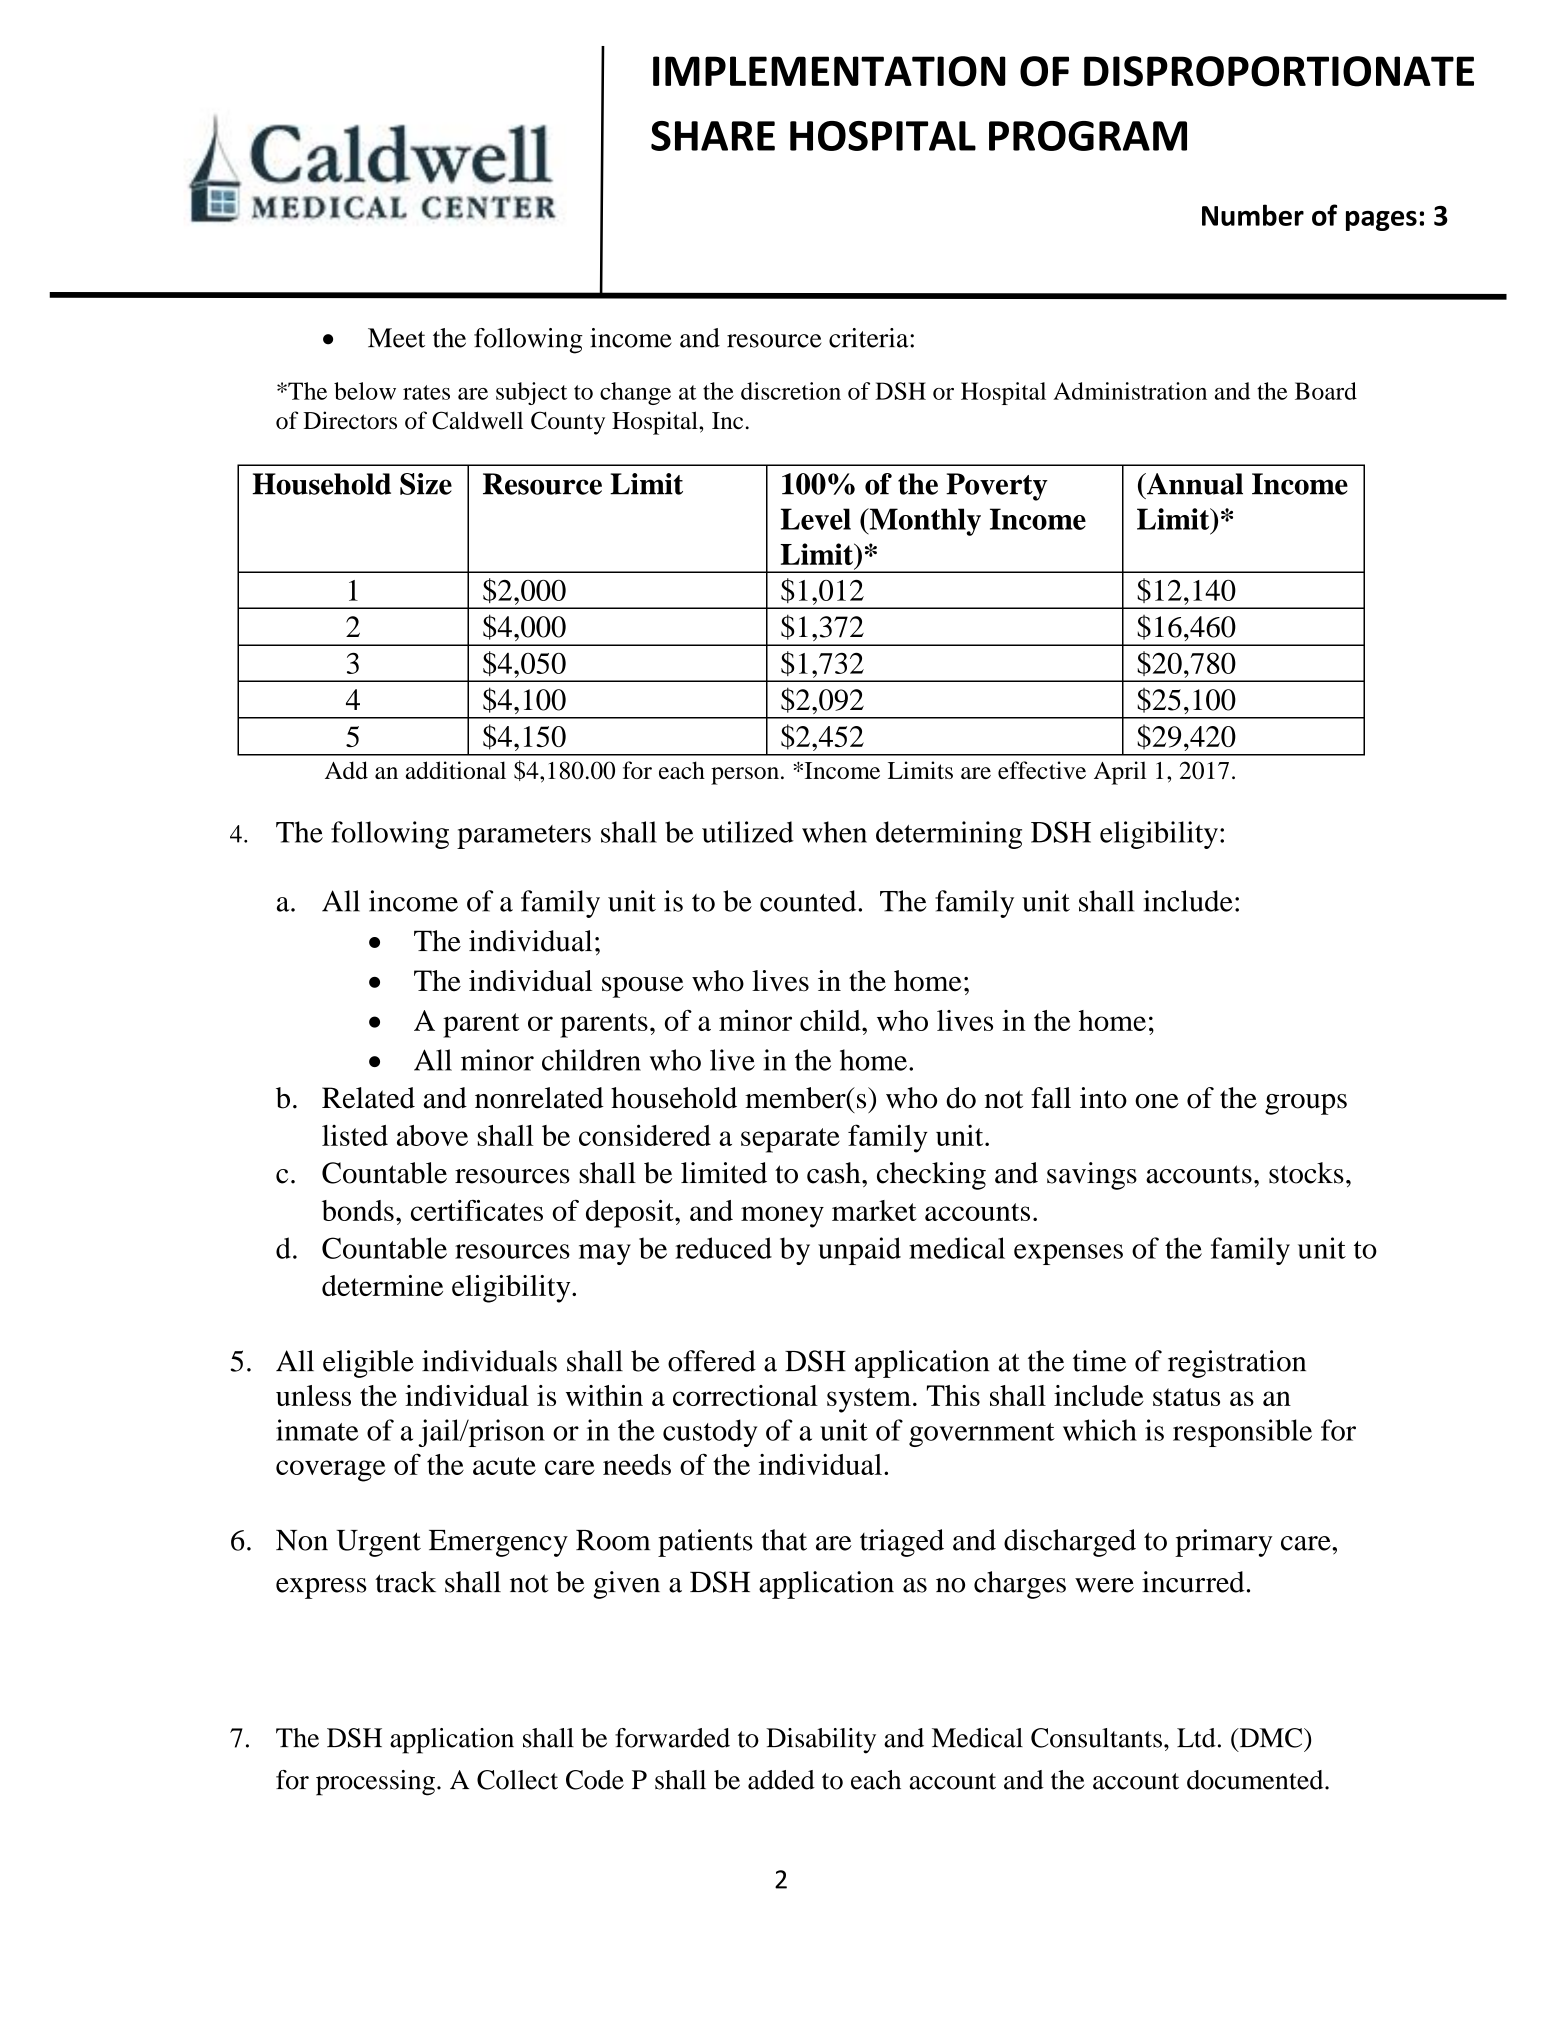 This screenshot has width=1562, height=2022. I want to click on SHARE, so click(713, 136).
